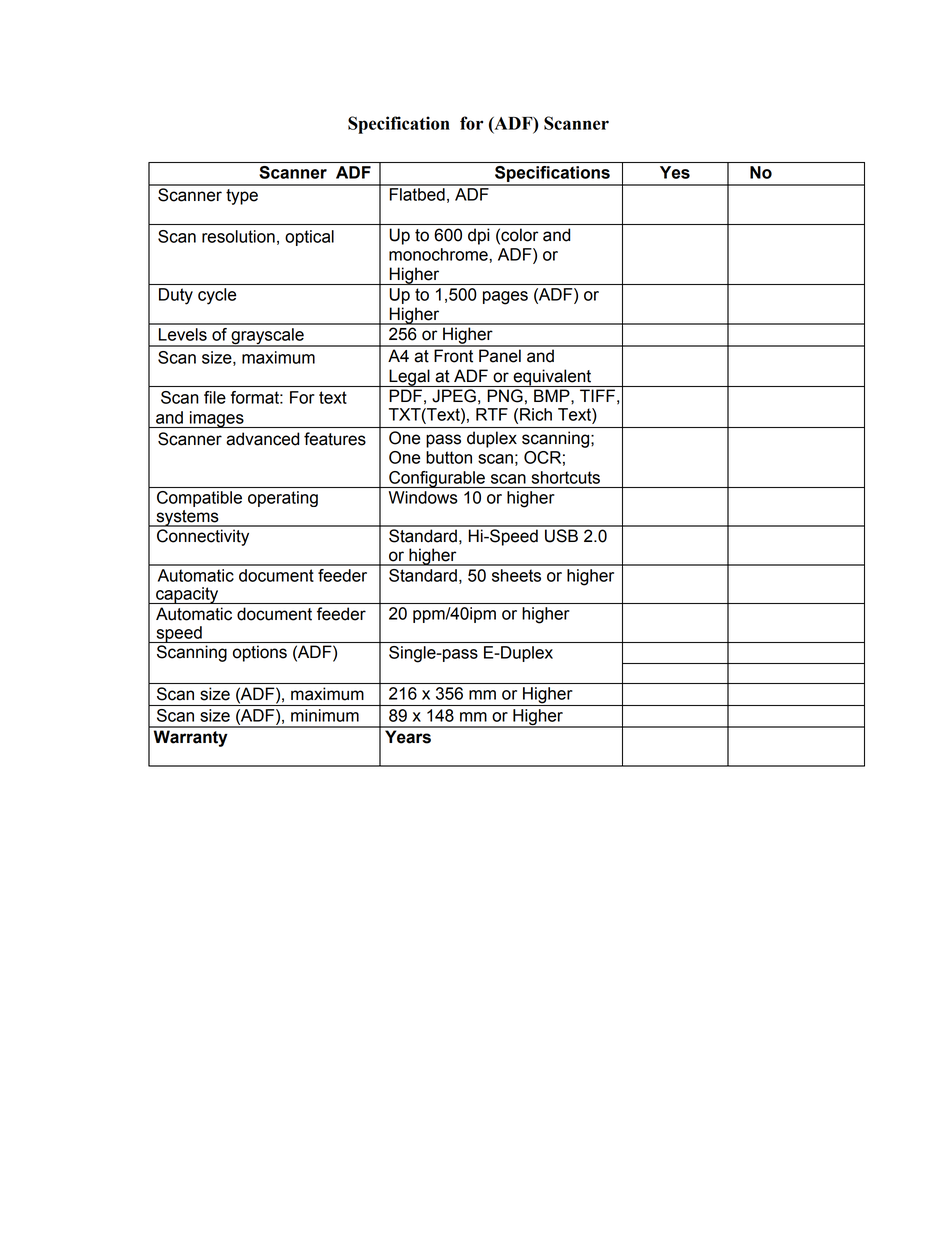 The height and width of the page is (1233, 952). What do you see at coordinates (423, 497) in the page?
I see `Windows` at bounding box center [423, 497].
